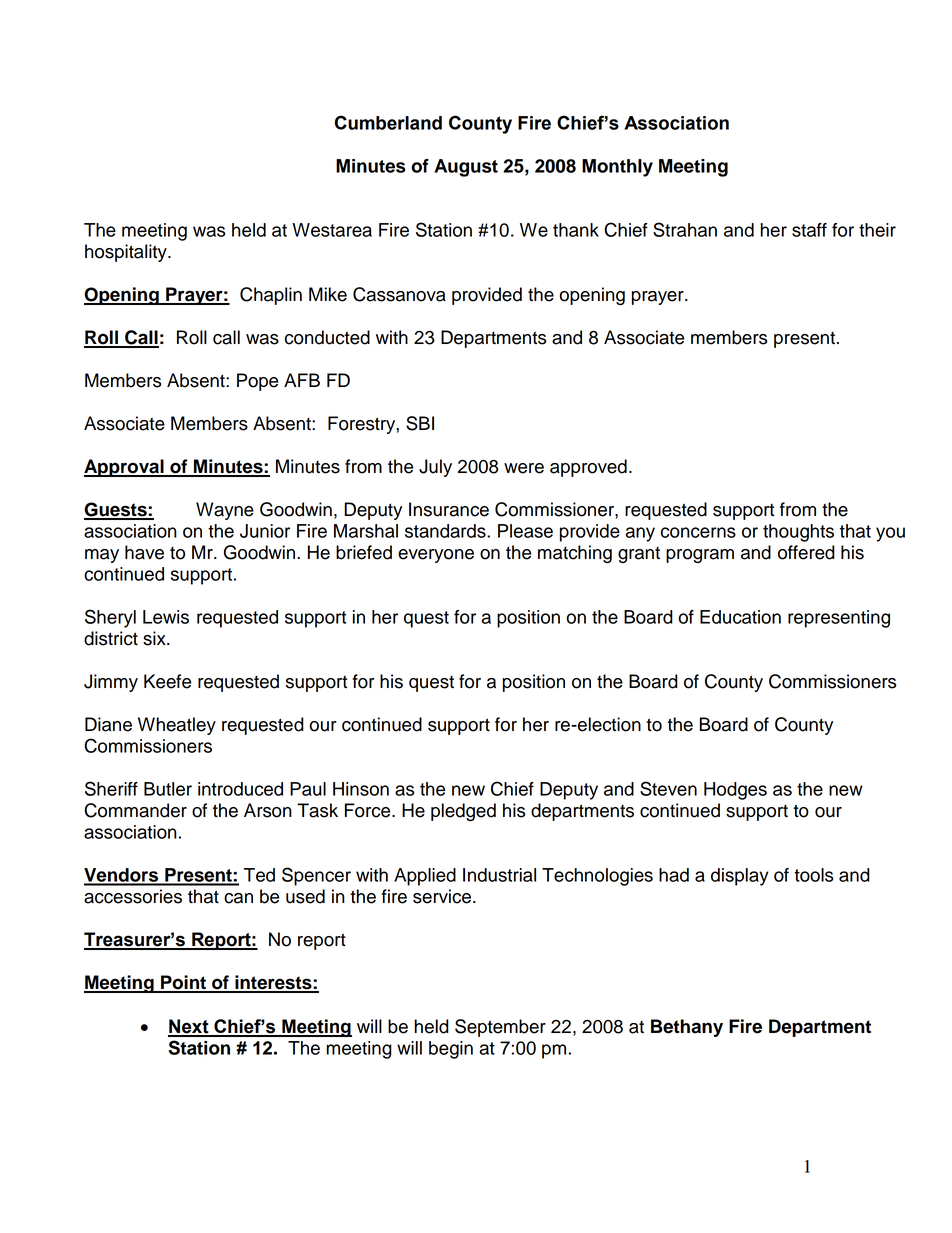 The width and height of the image is (952, 1233). What do you see at coordinates (436, 556) in the image?
I see `everyone` at bounding box center [436, 556].
